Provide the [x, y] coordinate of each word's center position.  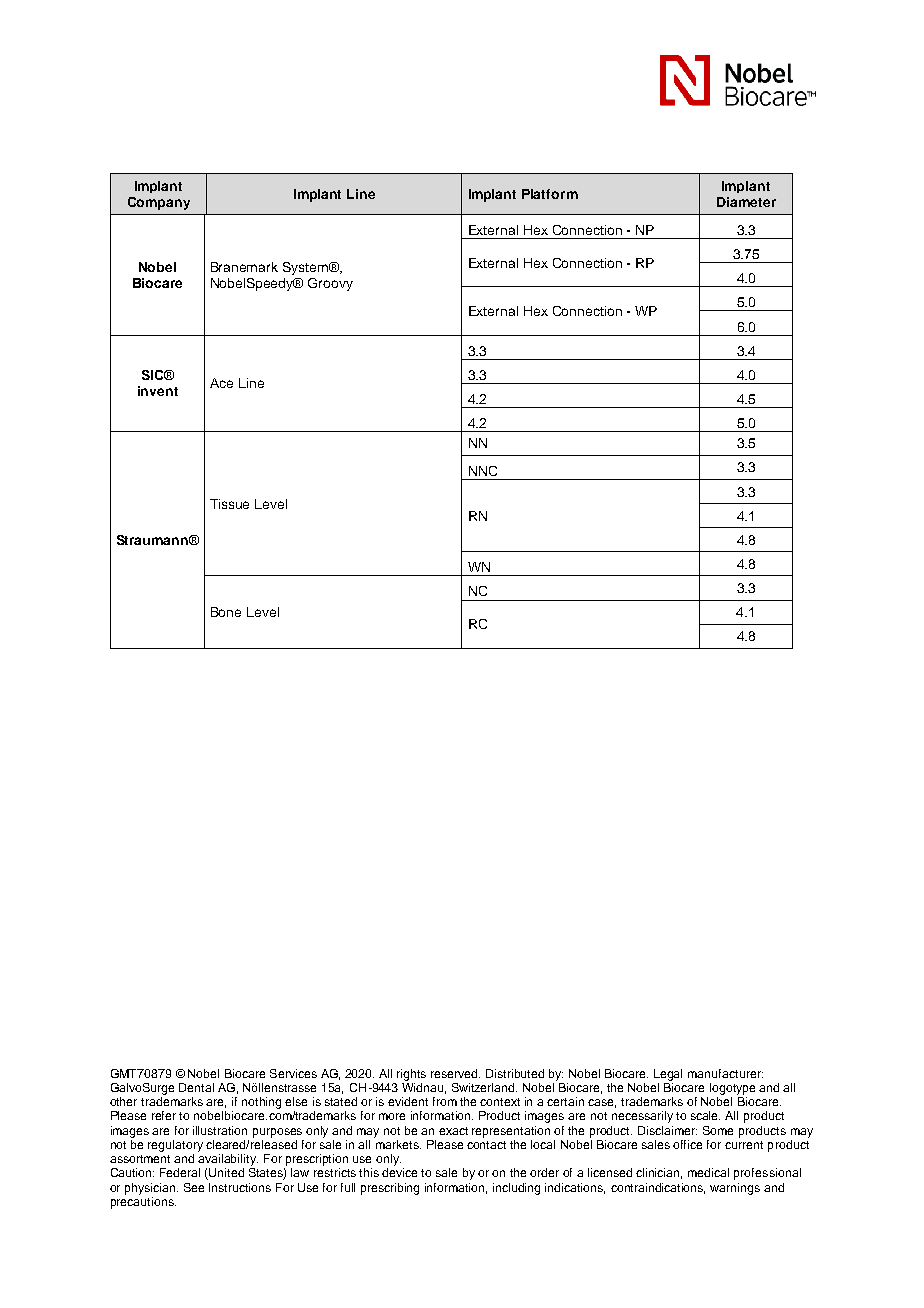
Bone [226, 612]
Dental [196, 1087]
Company [159, 203]
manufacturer [725, 1073]
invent [158, 391]
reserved [455, 1073]
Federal [180, 1172]
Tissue [229, 504]
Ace [221, 383]
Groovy [330, 284]
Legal [668, 1075]
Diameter [746, 202]
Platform [550, 194]
